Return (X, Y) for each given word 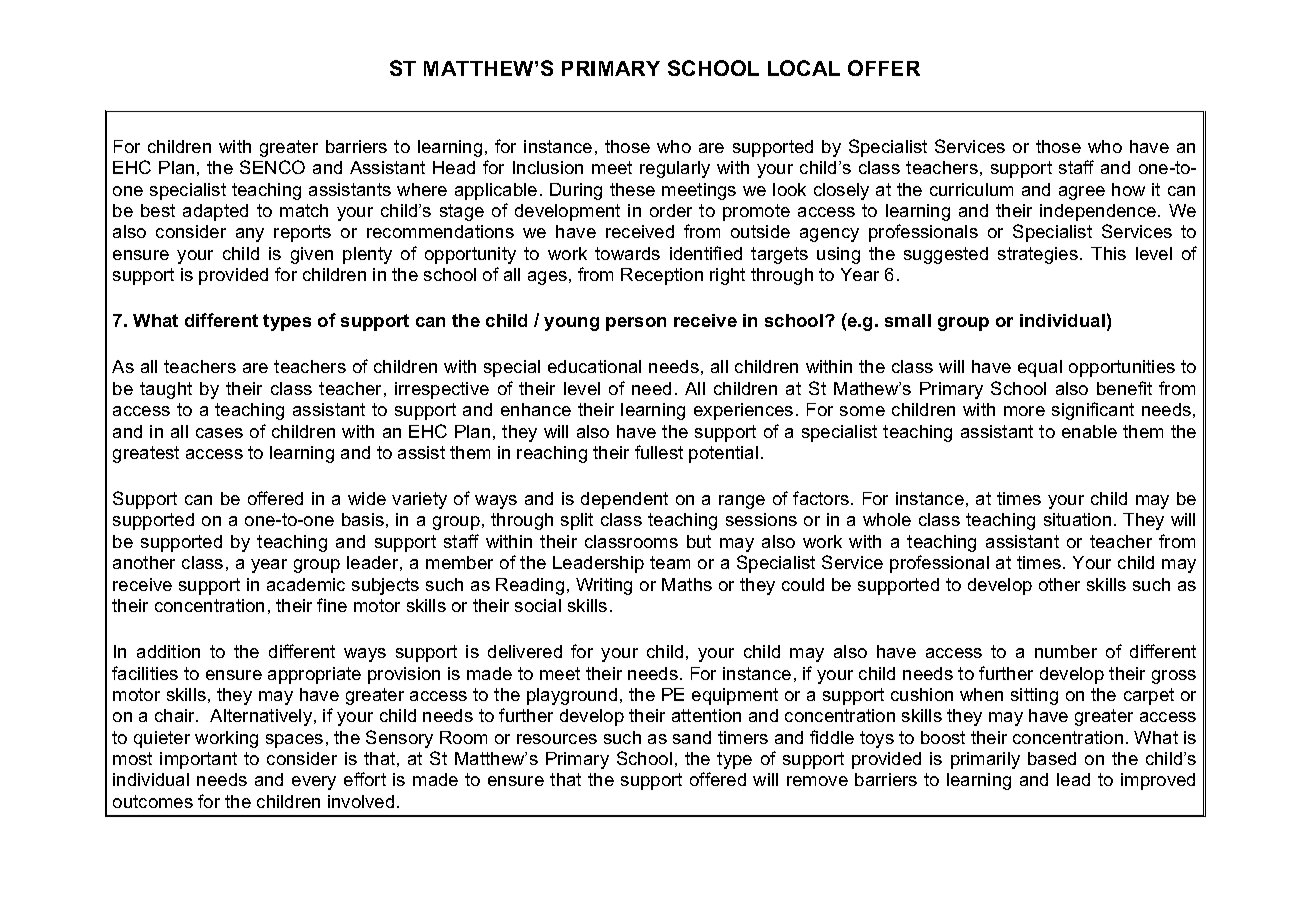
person (636, 324)
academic (306, 584)
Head (454, 167)
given (312, 255)
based (1052, 758)
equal (1040, 368)
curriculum (971, 189)
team (670, 562)
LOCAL (804, 68)
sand (692, 737)
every (314, 783)
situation (1077, 519)
